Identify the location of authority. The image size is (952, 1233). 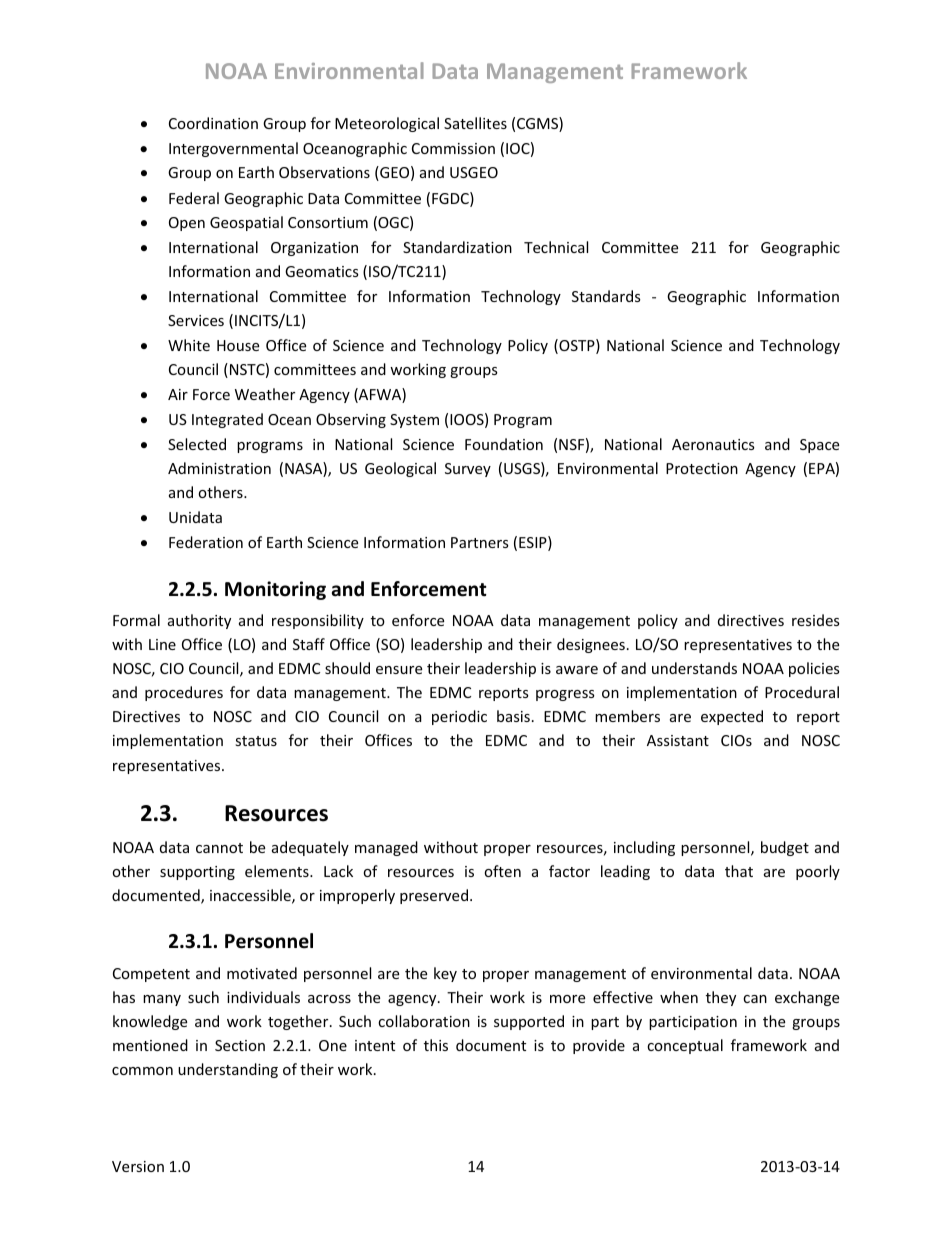
(199, 621).
